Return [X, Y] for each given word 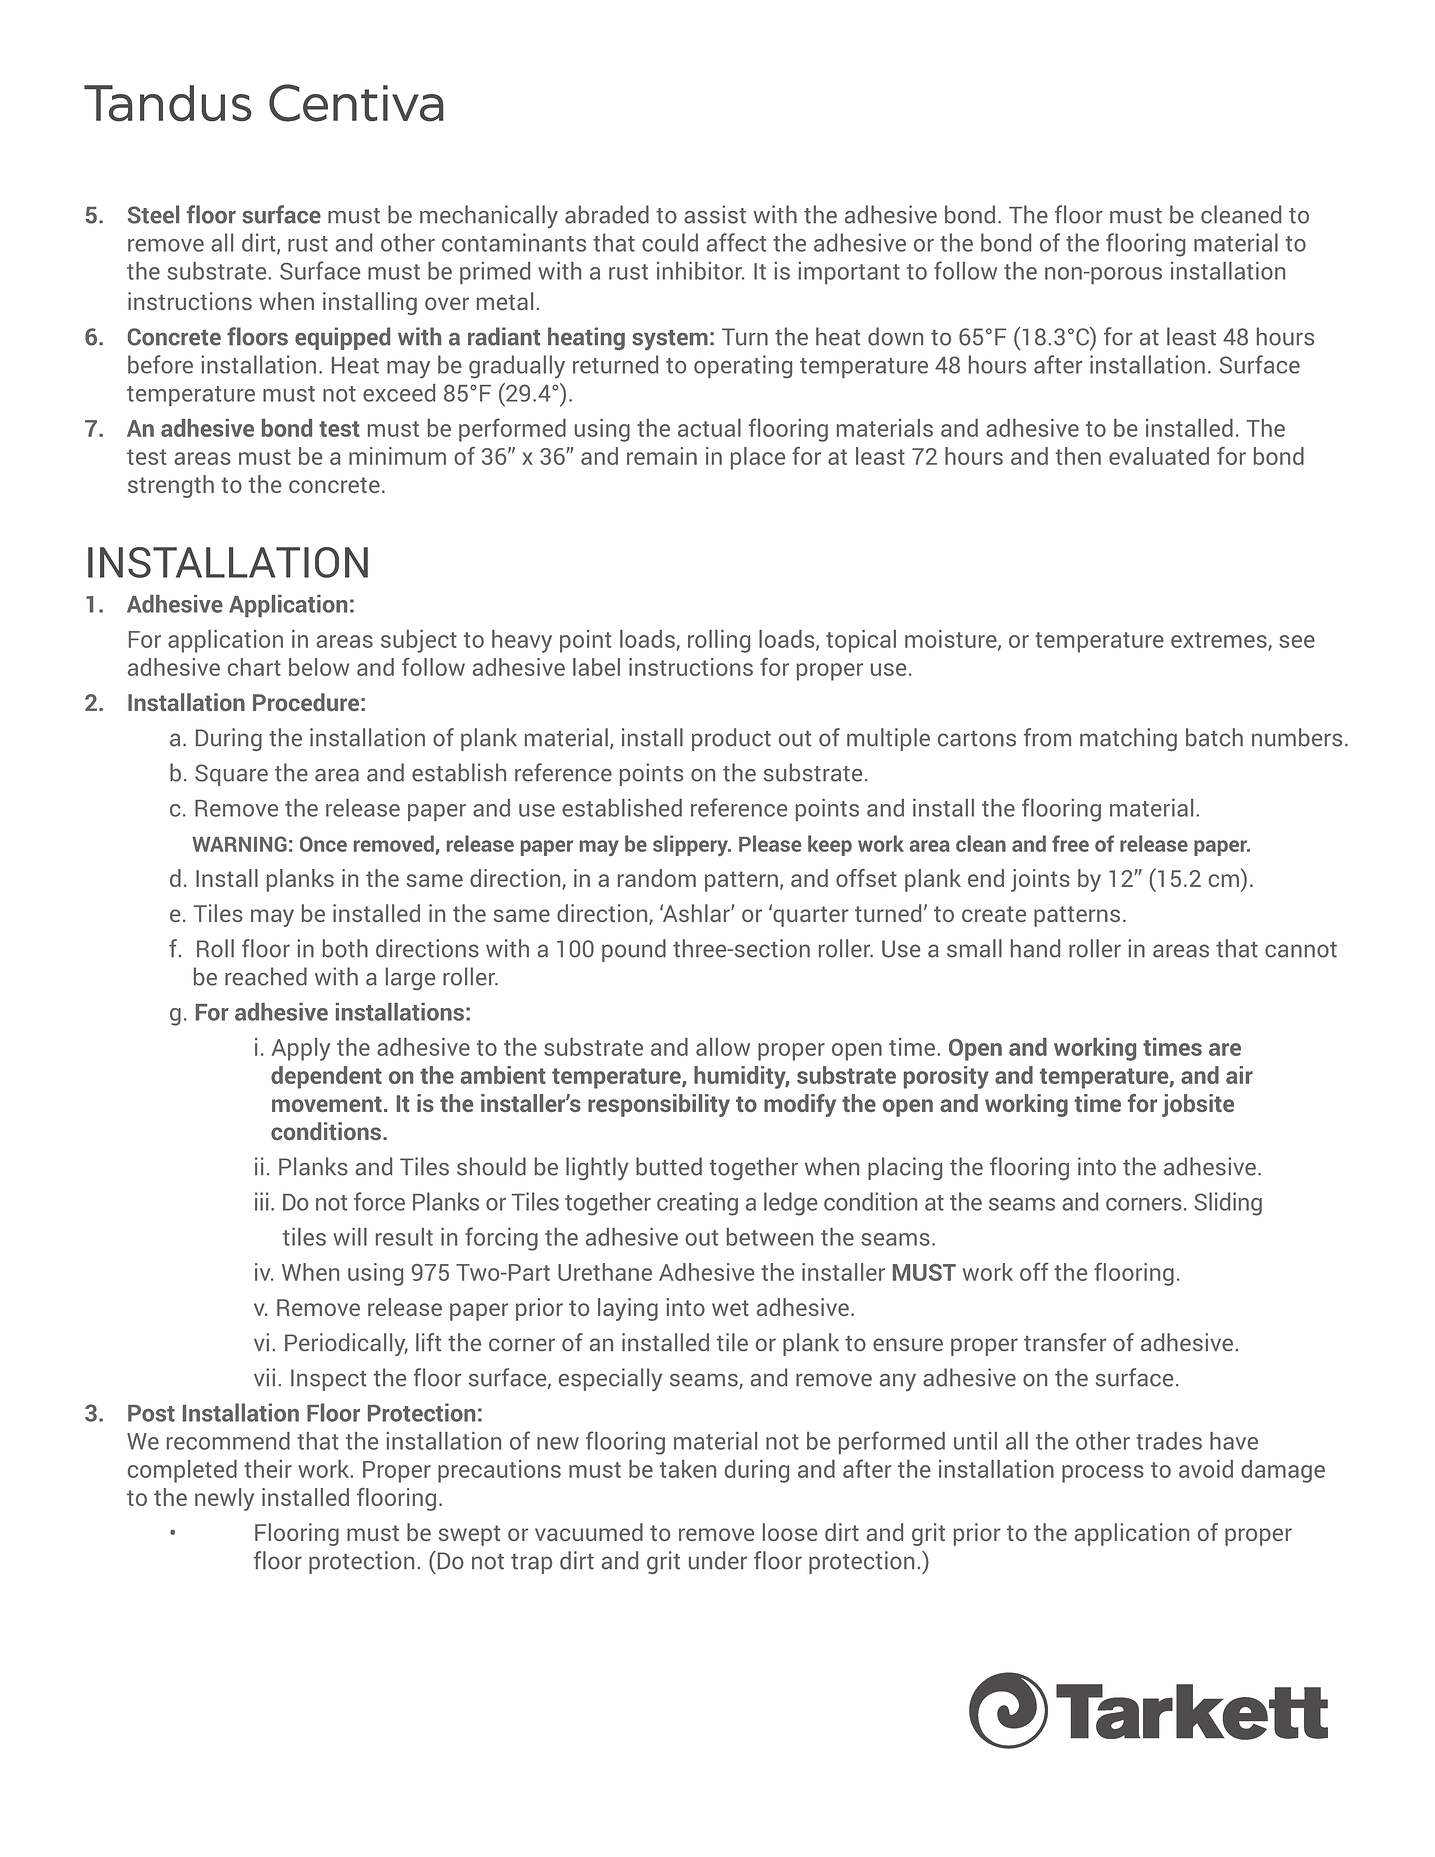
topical [861, 641]
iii [261, 1201]
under [718, 1560]
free [1070, 843]
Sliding [1228, 1204]
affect [736, 242]
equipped [342, 338]
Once [323, 844]
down [895, 336]
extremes [1220, 641]
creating [697, 1204]
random [657, 878]
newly [224, 1499]
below [319, 667]
